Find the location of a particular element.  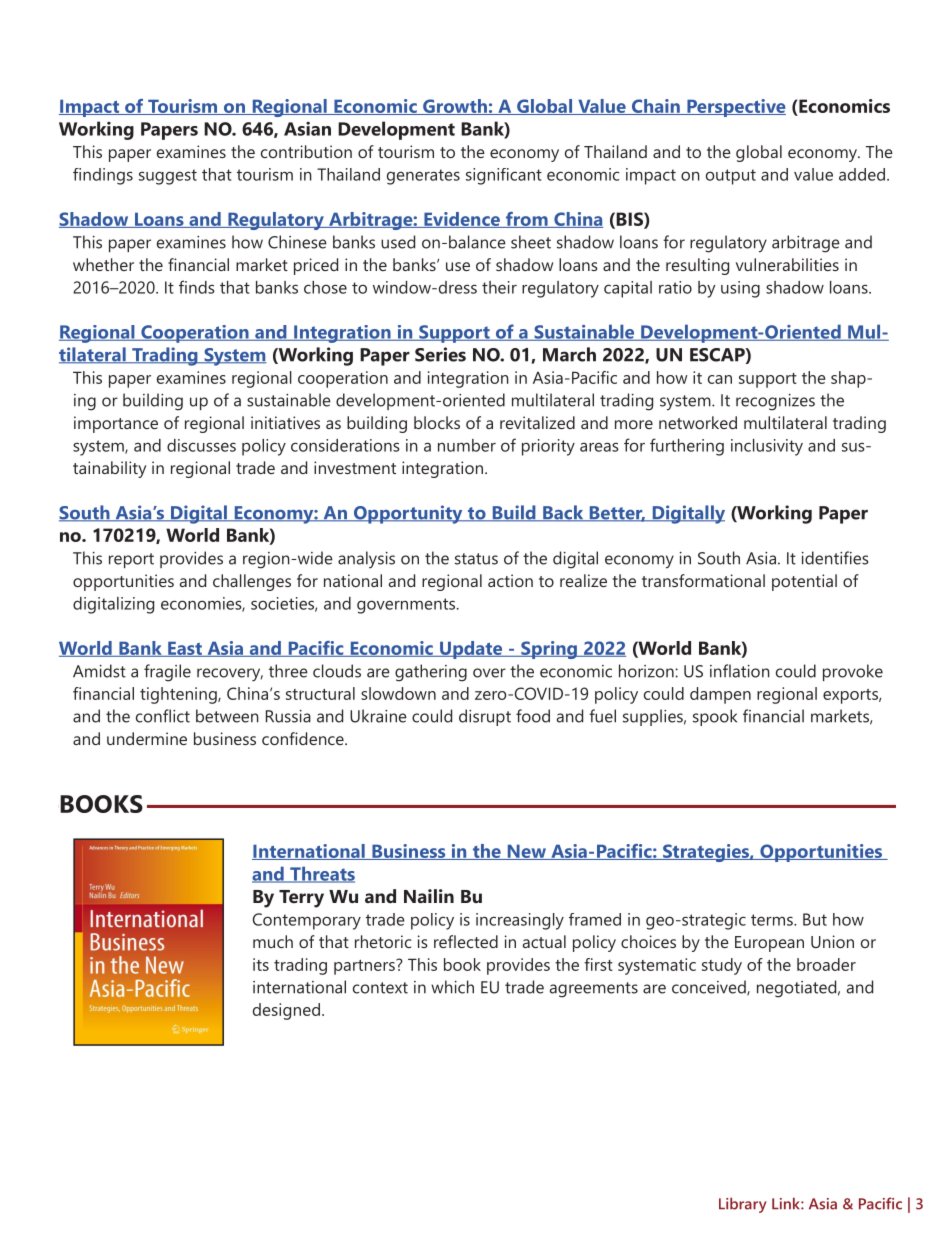

inflation is located at coordinates (740, 671).
